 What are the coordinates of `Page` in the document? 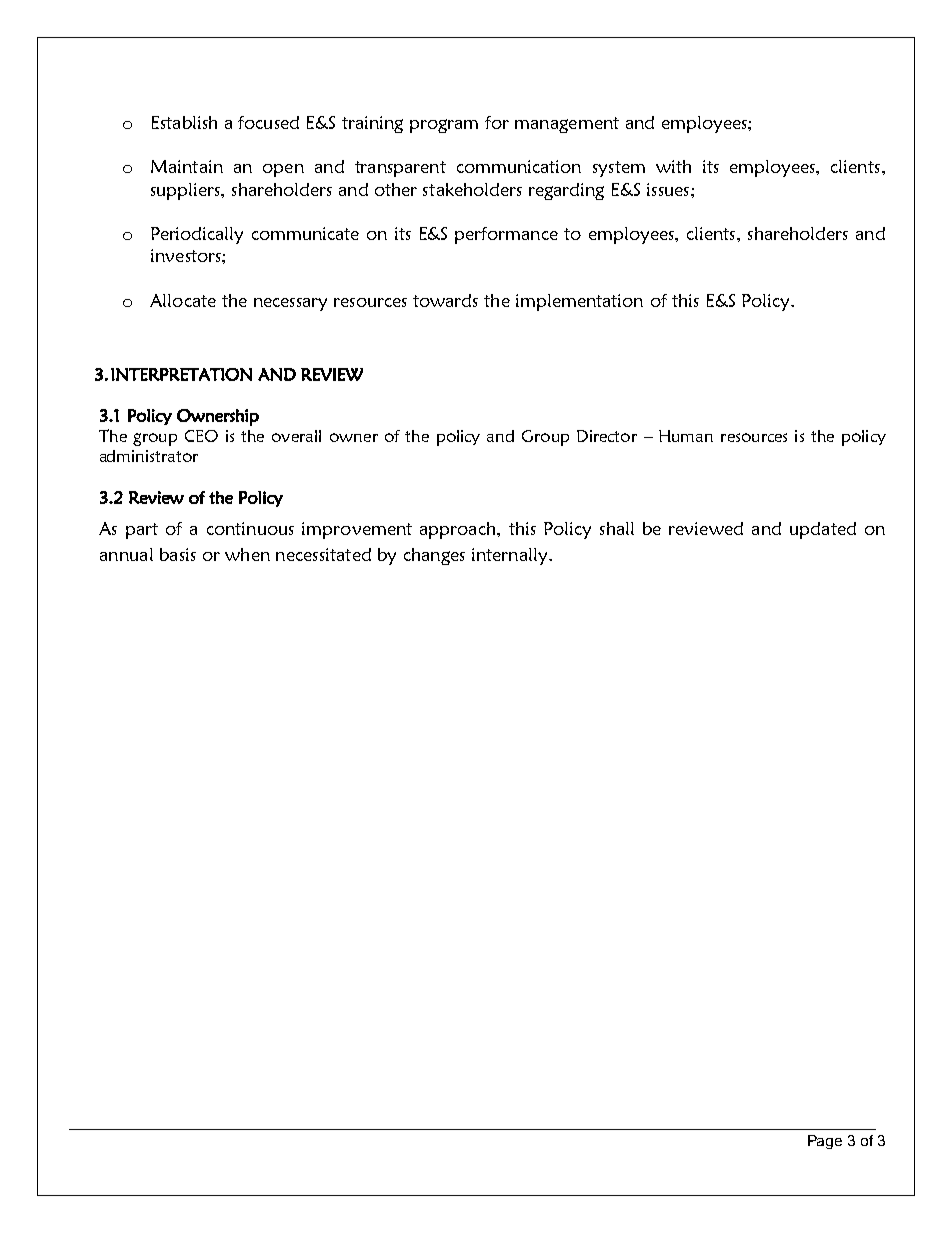 It's located at (825, 1142).
